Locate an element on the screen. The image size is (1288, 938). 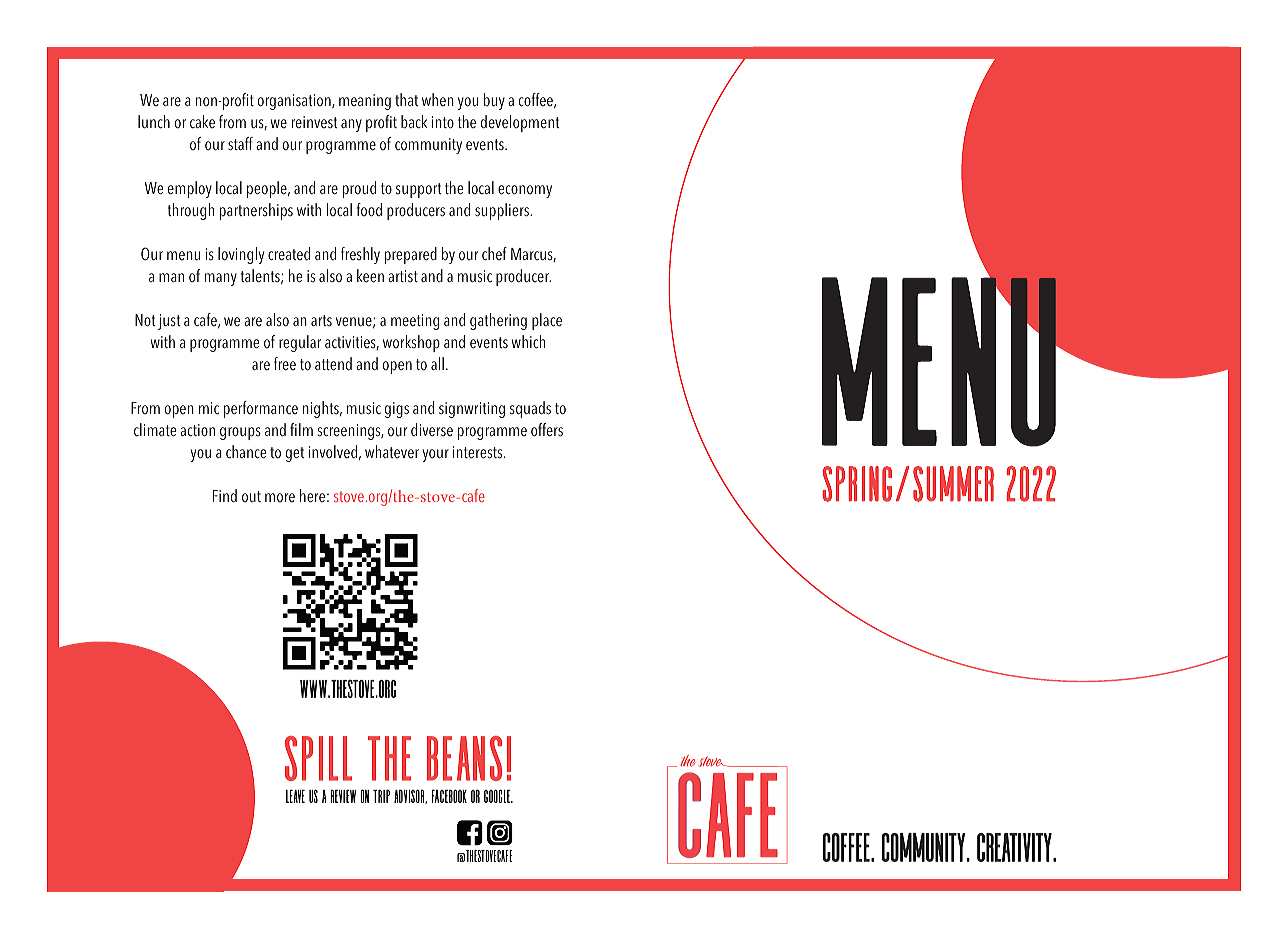
place is located at coordinates (547, 321).
